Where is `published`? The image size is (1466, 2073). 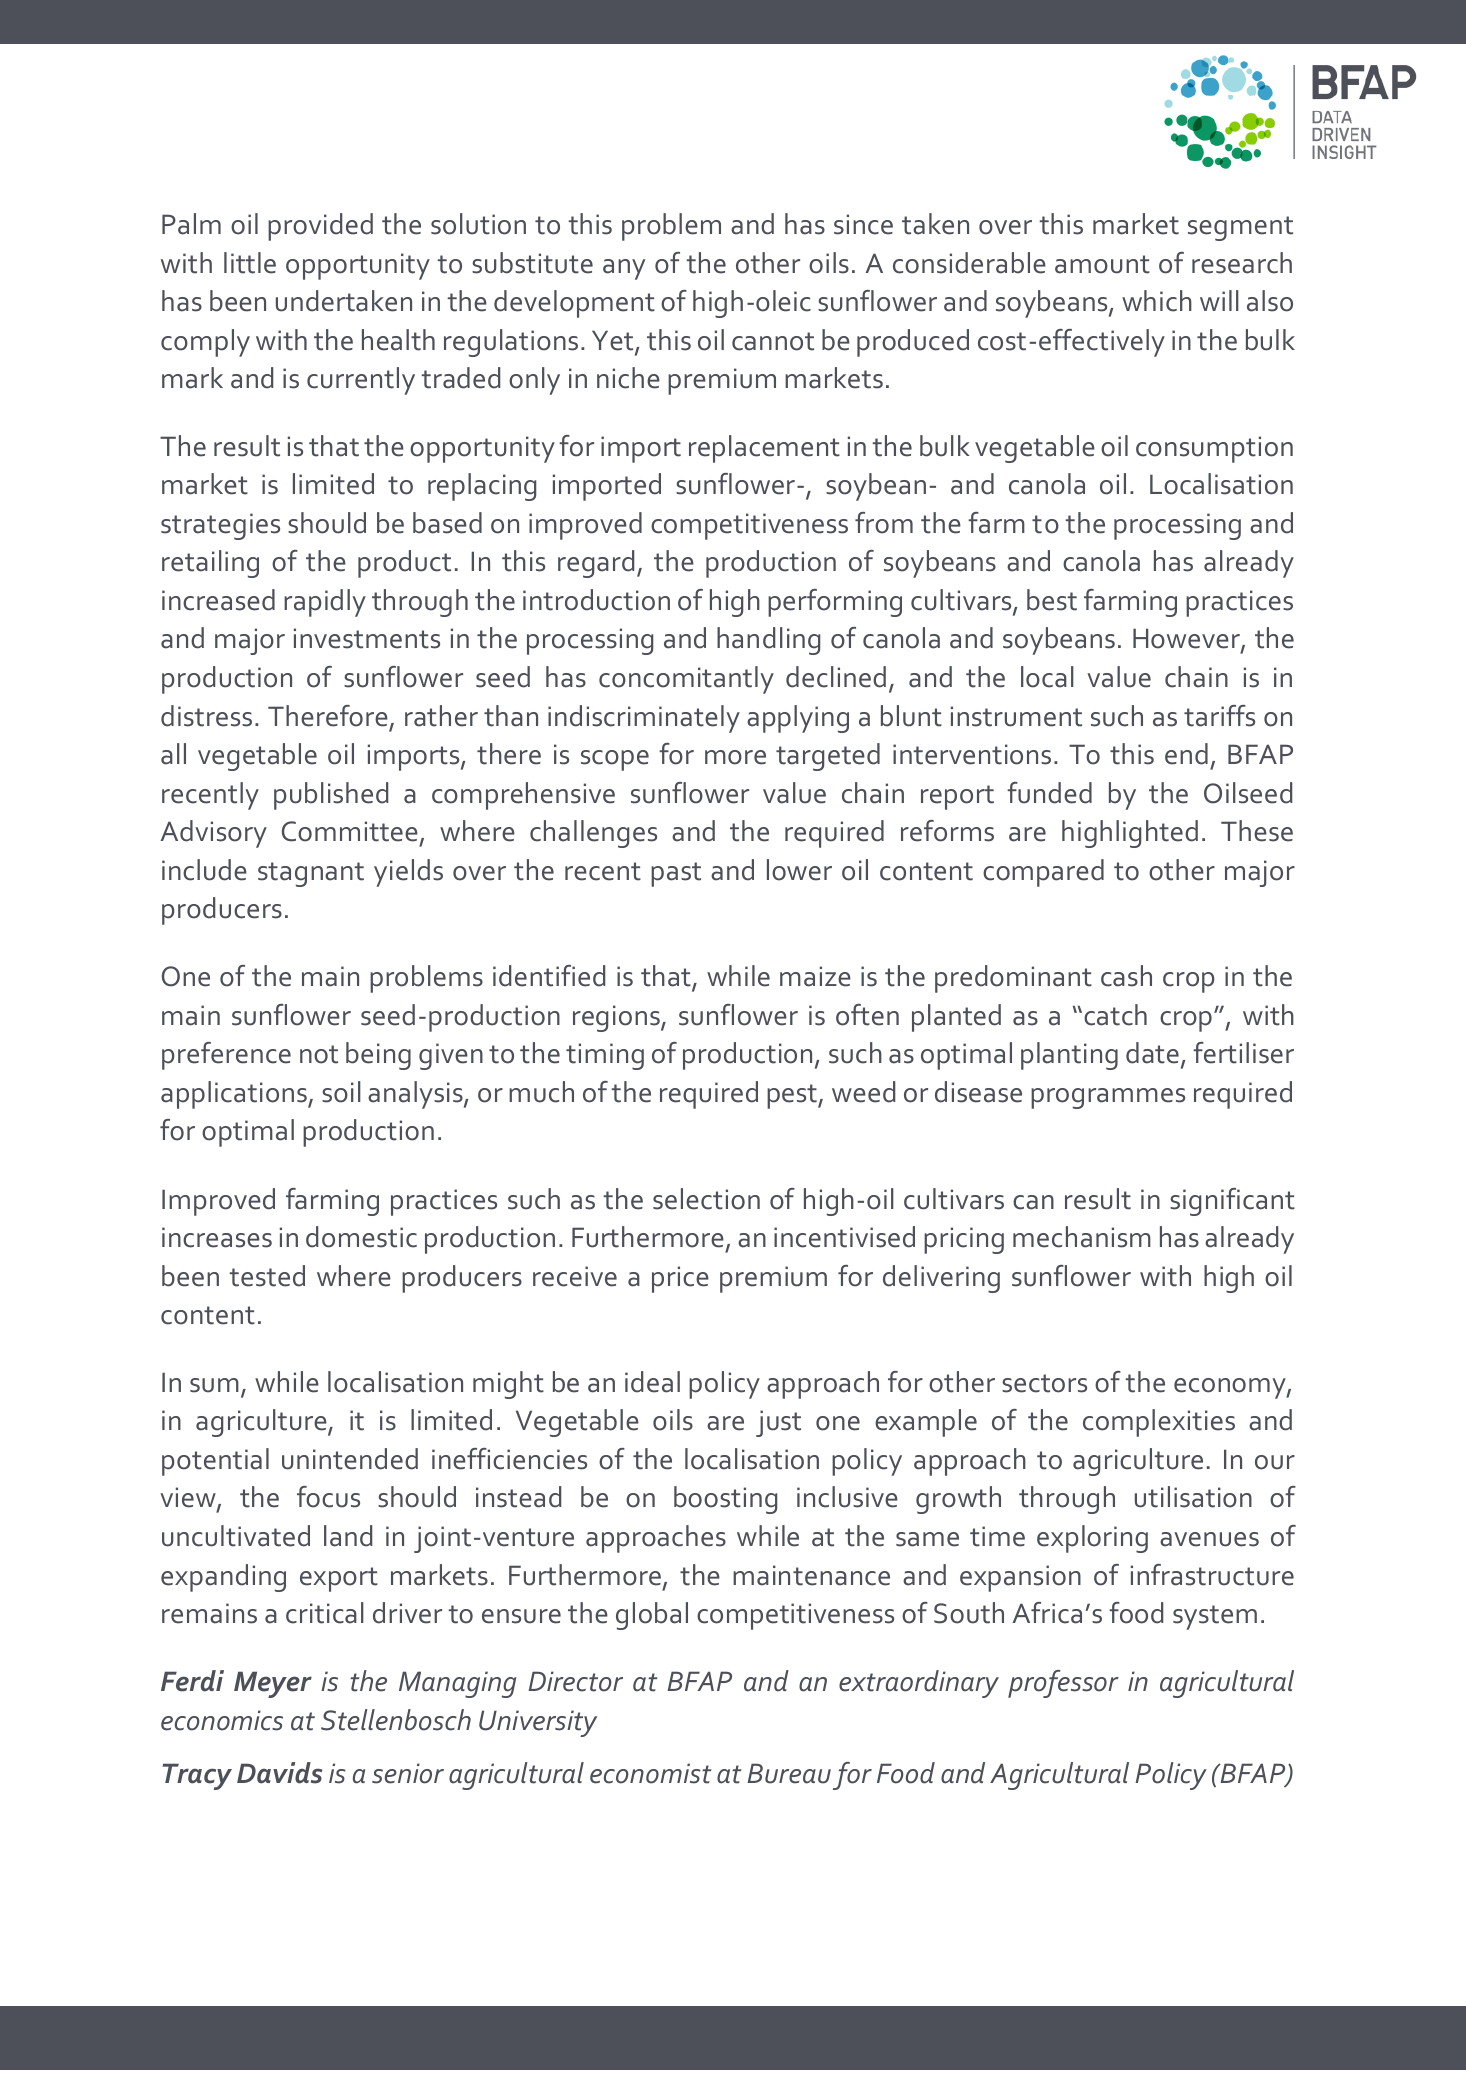
published is located at coordinates (331, 796).
